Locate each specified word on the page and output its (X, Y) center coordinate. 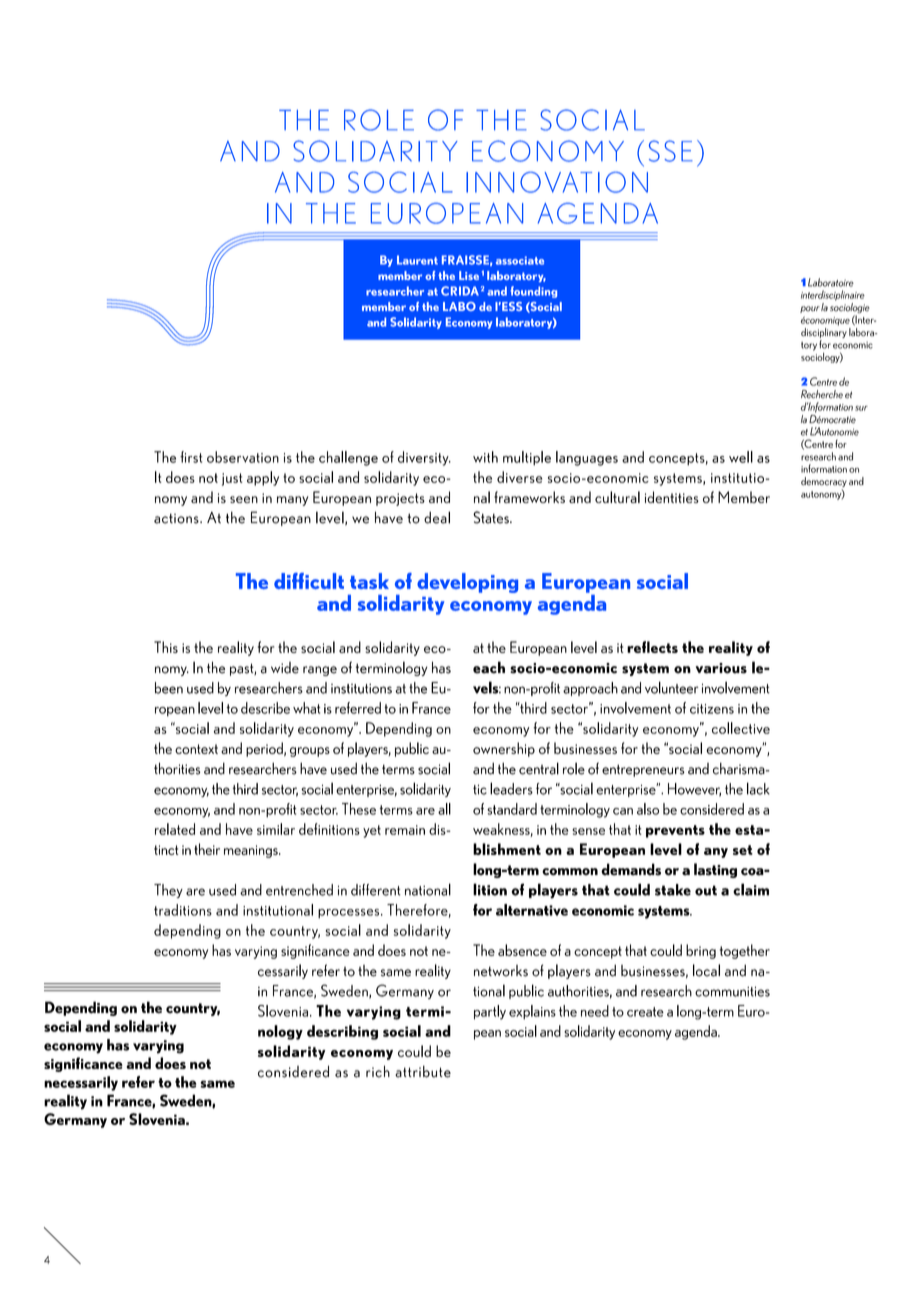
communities (732, 991)
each (489, 667)
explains (532, 1012)
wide (285, 668)
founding (533, 292)
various (721, 668)
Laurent (417, 260)
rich (378, 1071)
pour (810, 309)
